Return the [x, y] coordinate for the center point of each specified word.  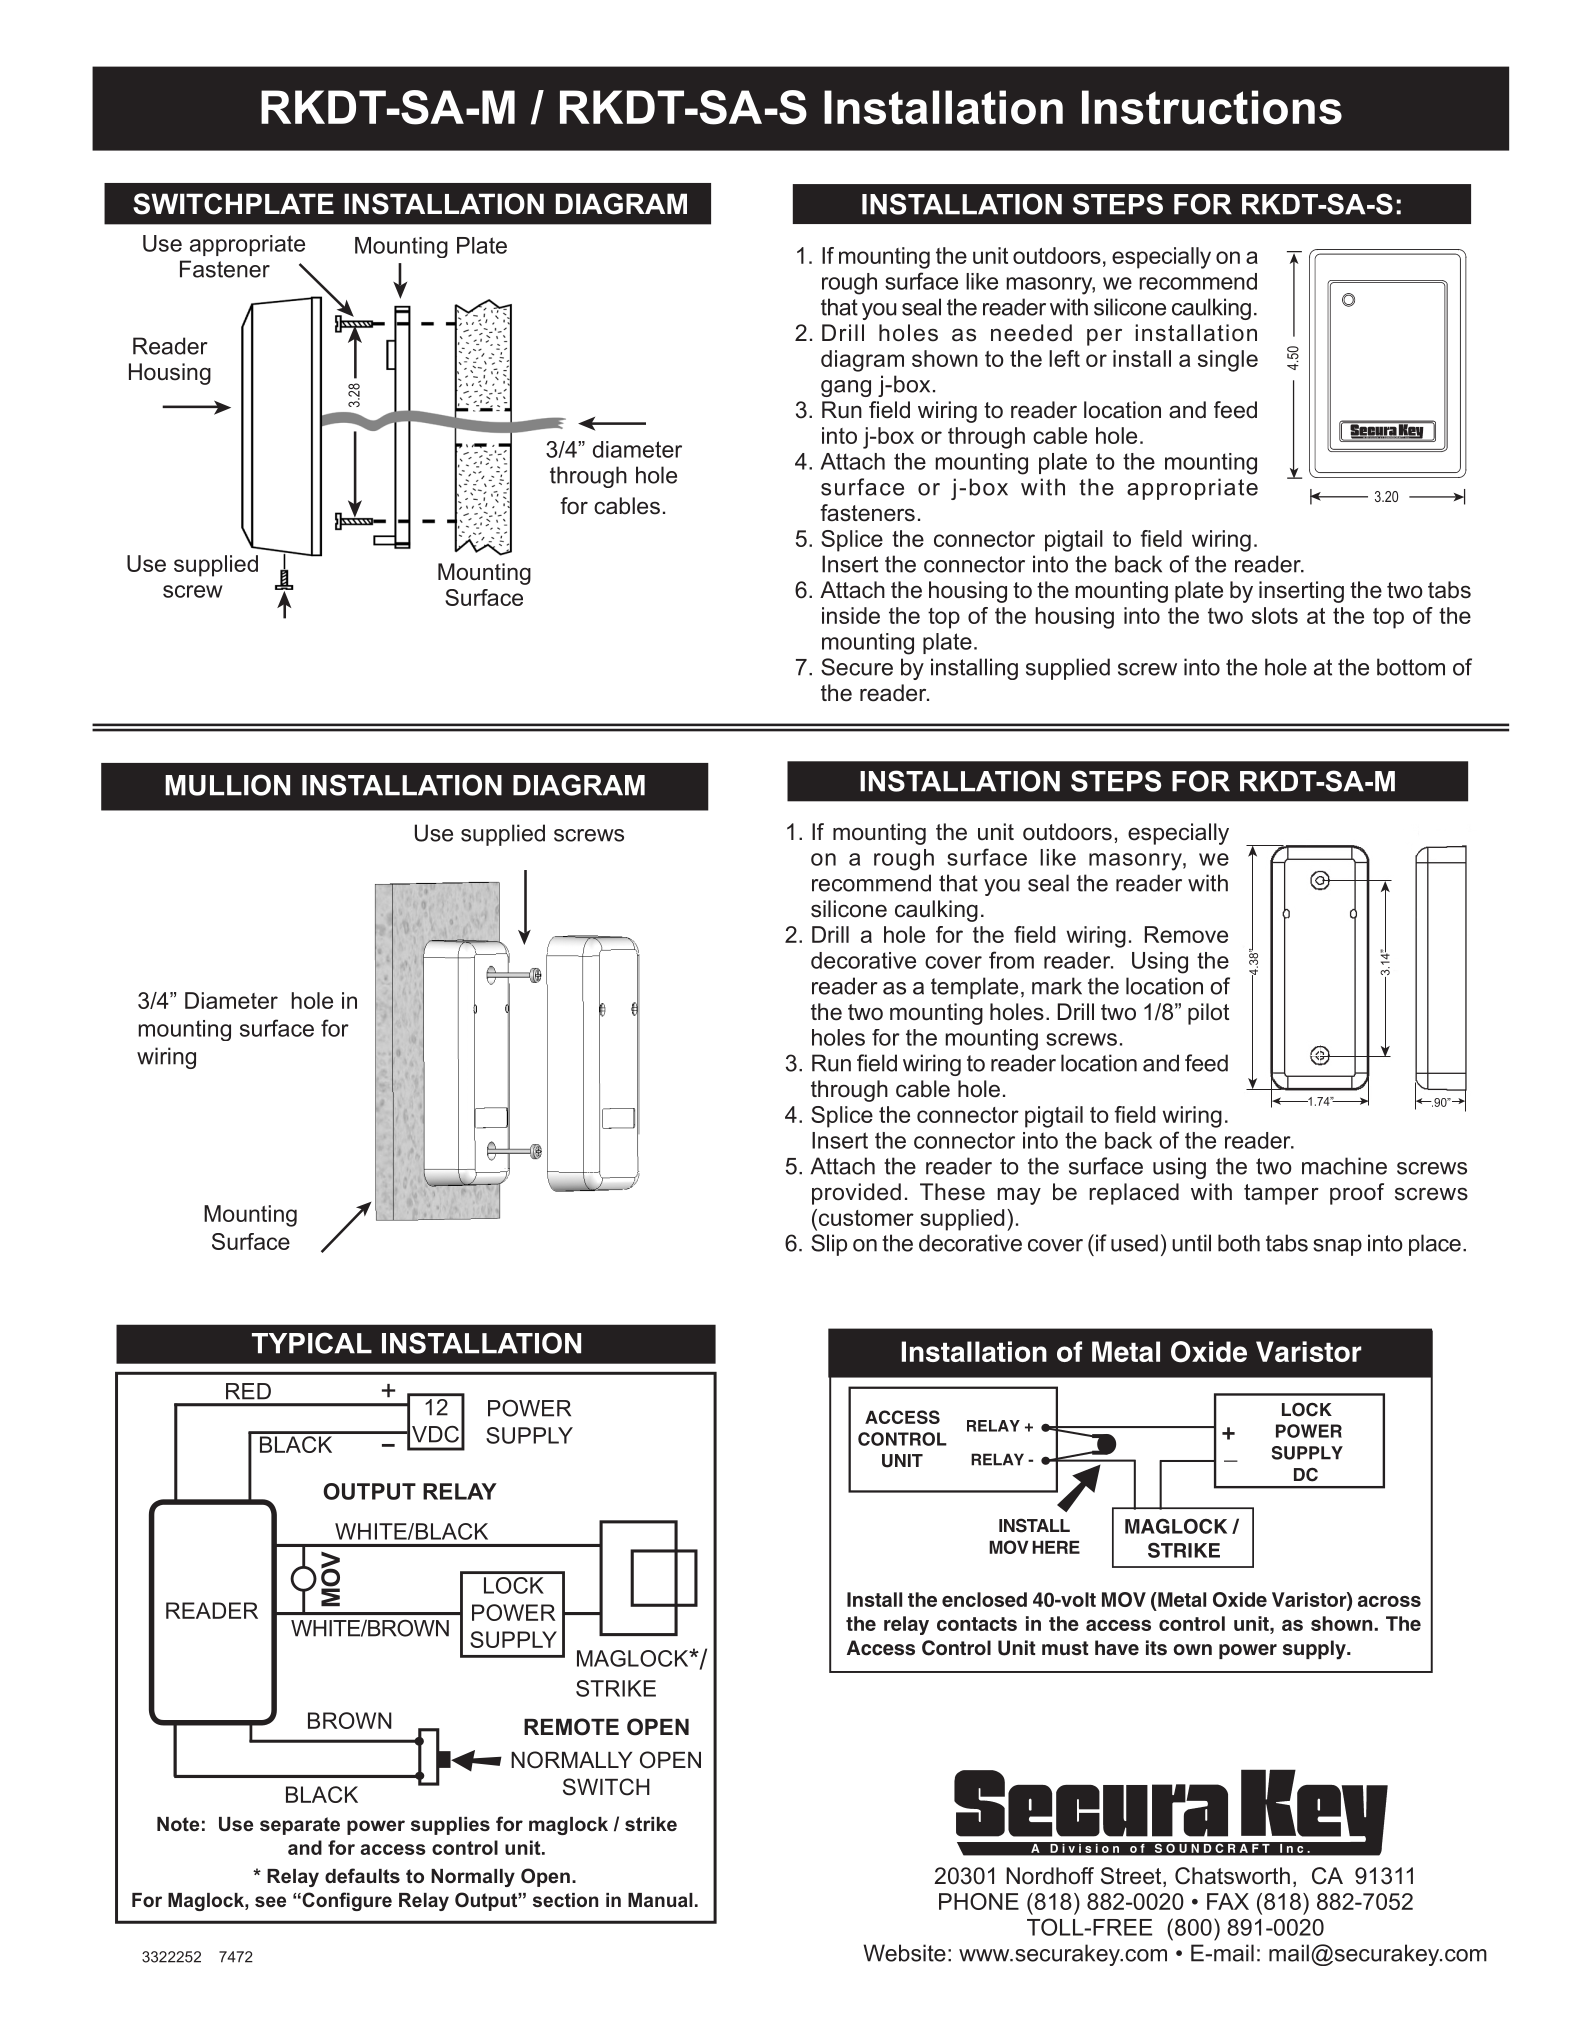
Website [904, 1953]
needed [1031, 333]
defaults [362, 1875]
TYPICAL [312, 1343]
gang [846, 388]
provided [856, 1194]
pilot [1208, 1014]
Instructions [1212, 107]
